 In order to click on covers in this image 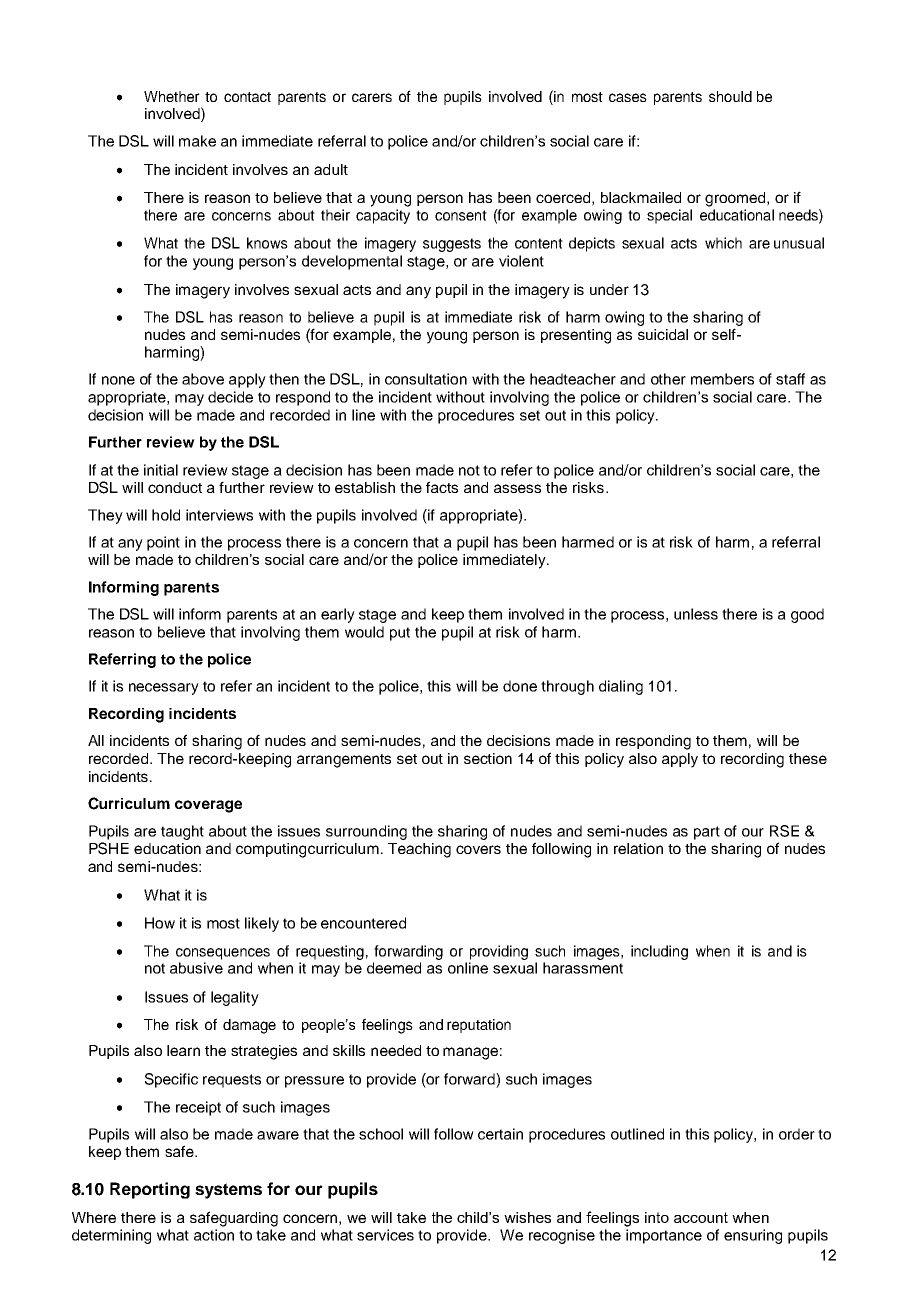, I will do `click(478, 849)`.
